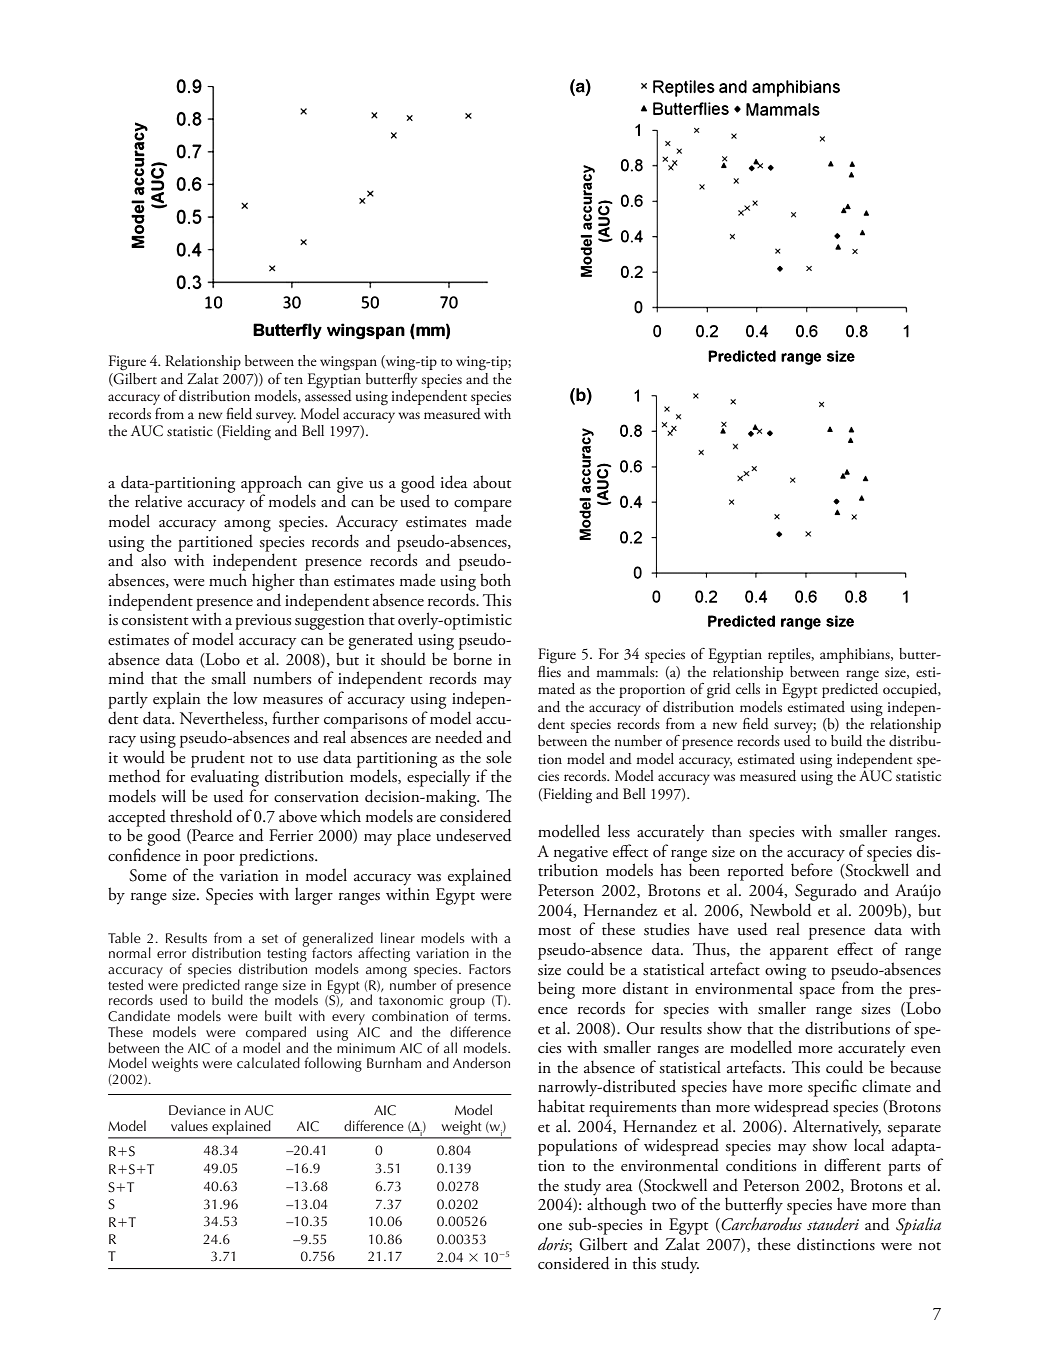 The image size is (1039, 1366). Describe the element at coordinates (812, 870) in the screenshot. I see `before` at that location.
